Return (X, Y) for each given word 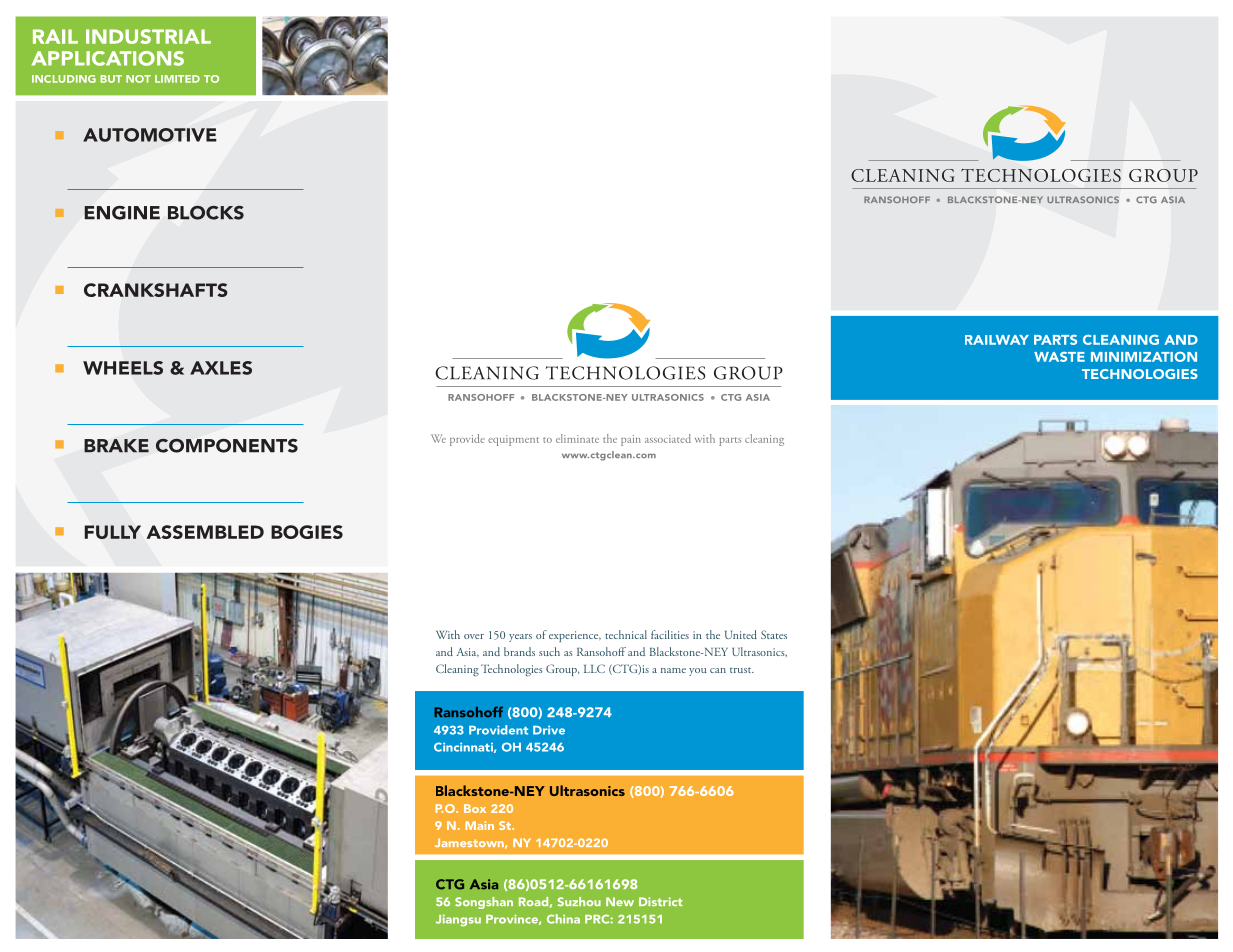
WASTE (1059, 357)
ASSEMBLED (205, 532)
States (774, 634)
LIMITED (177, 79)
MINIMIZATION (1144, 357)
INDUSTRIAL (148, 36)
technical (626, 634)
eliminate (577, 438)
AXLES (221, 368)
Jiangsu (458, 920)
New (620, 901)
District (661, 901)
